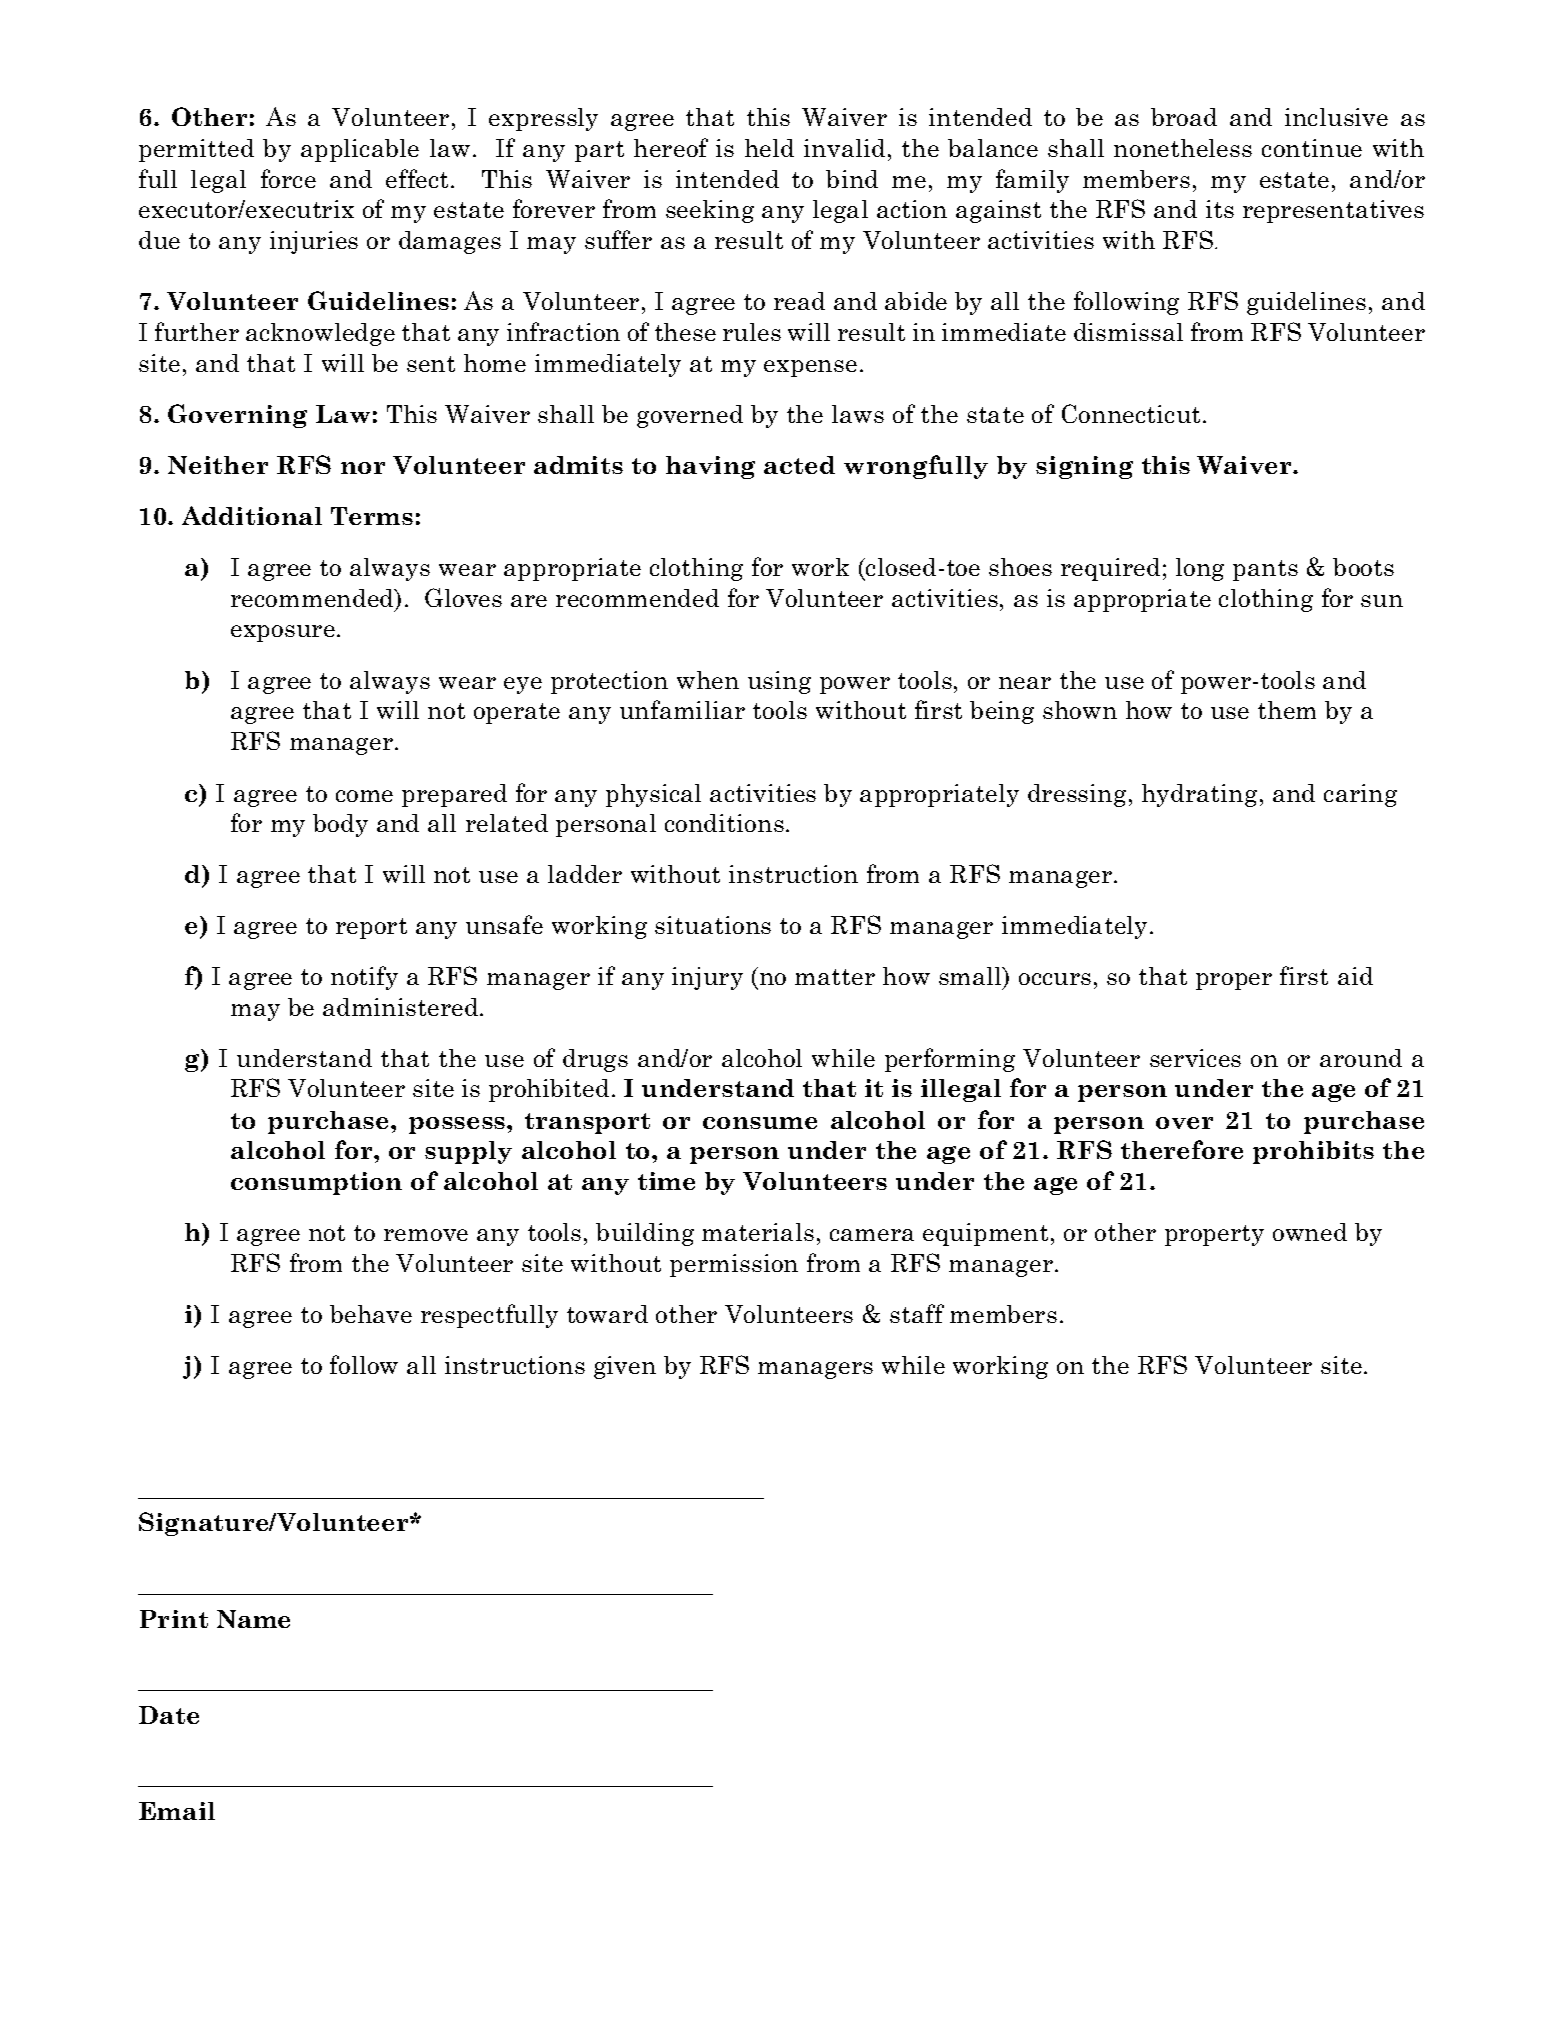 The image size is (1563, 2022). Describe the element at coordinates (799, 465) in the screenshot. I see `acted` at that location.
